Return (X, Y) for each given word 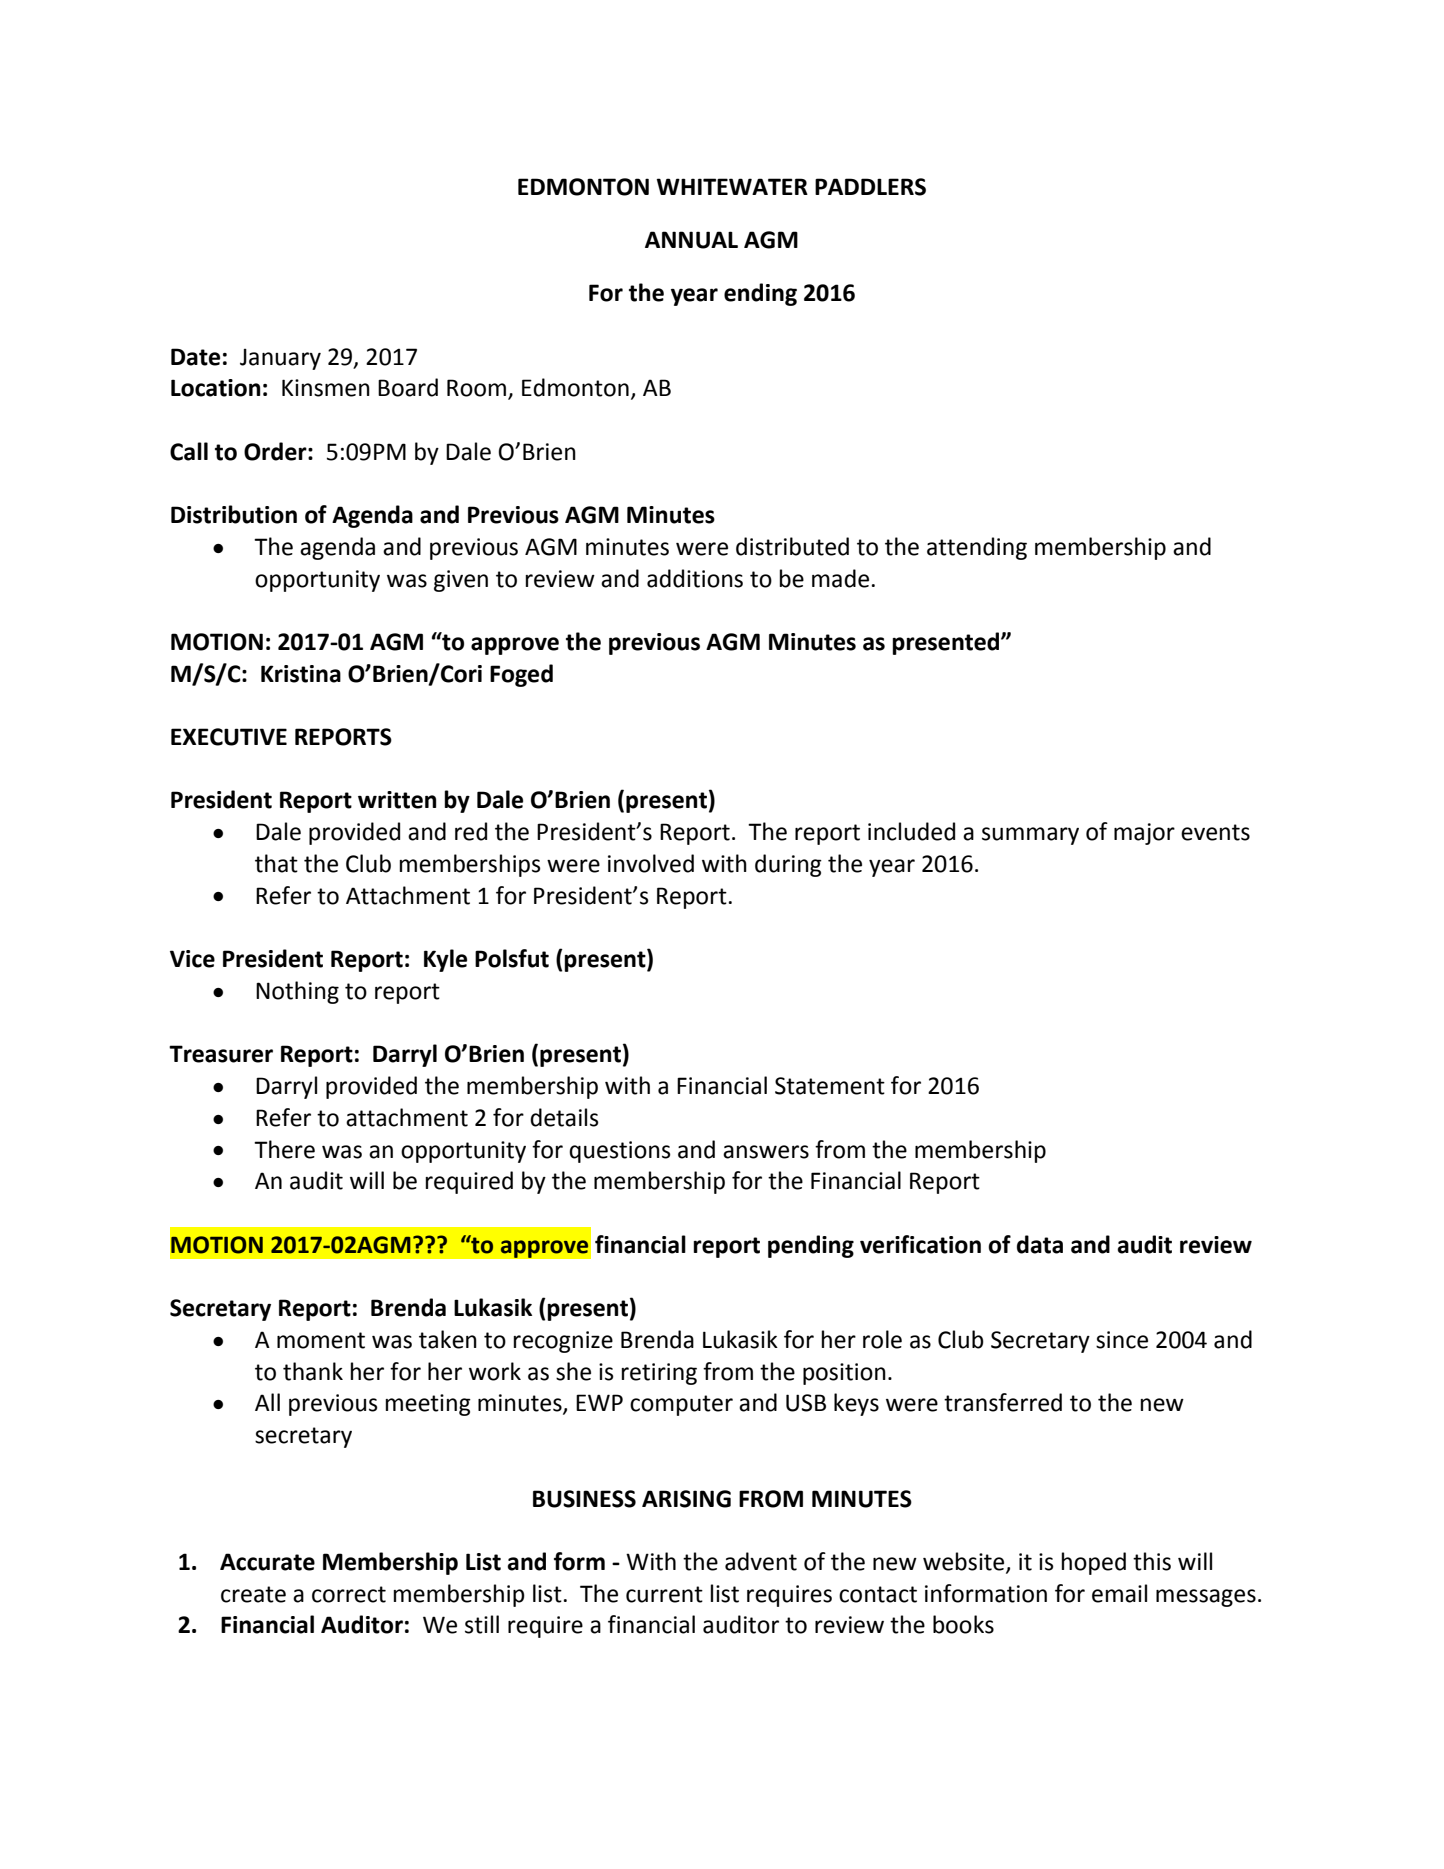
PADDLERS (870, 187)
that (276, 863)
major (1144, 834)
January (280, 359)
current (664, 1594)
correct (349, 1594)
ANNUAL (691, 240)
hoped (1094, 1563)
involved (651, 863)
